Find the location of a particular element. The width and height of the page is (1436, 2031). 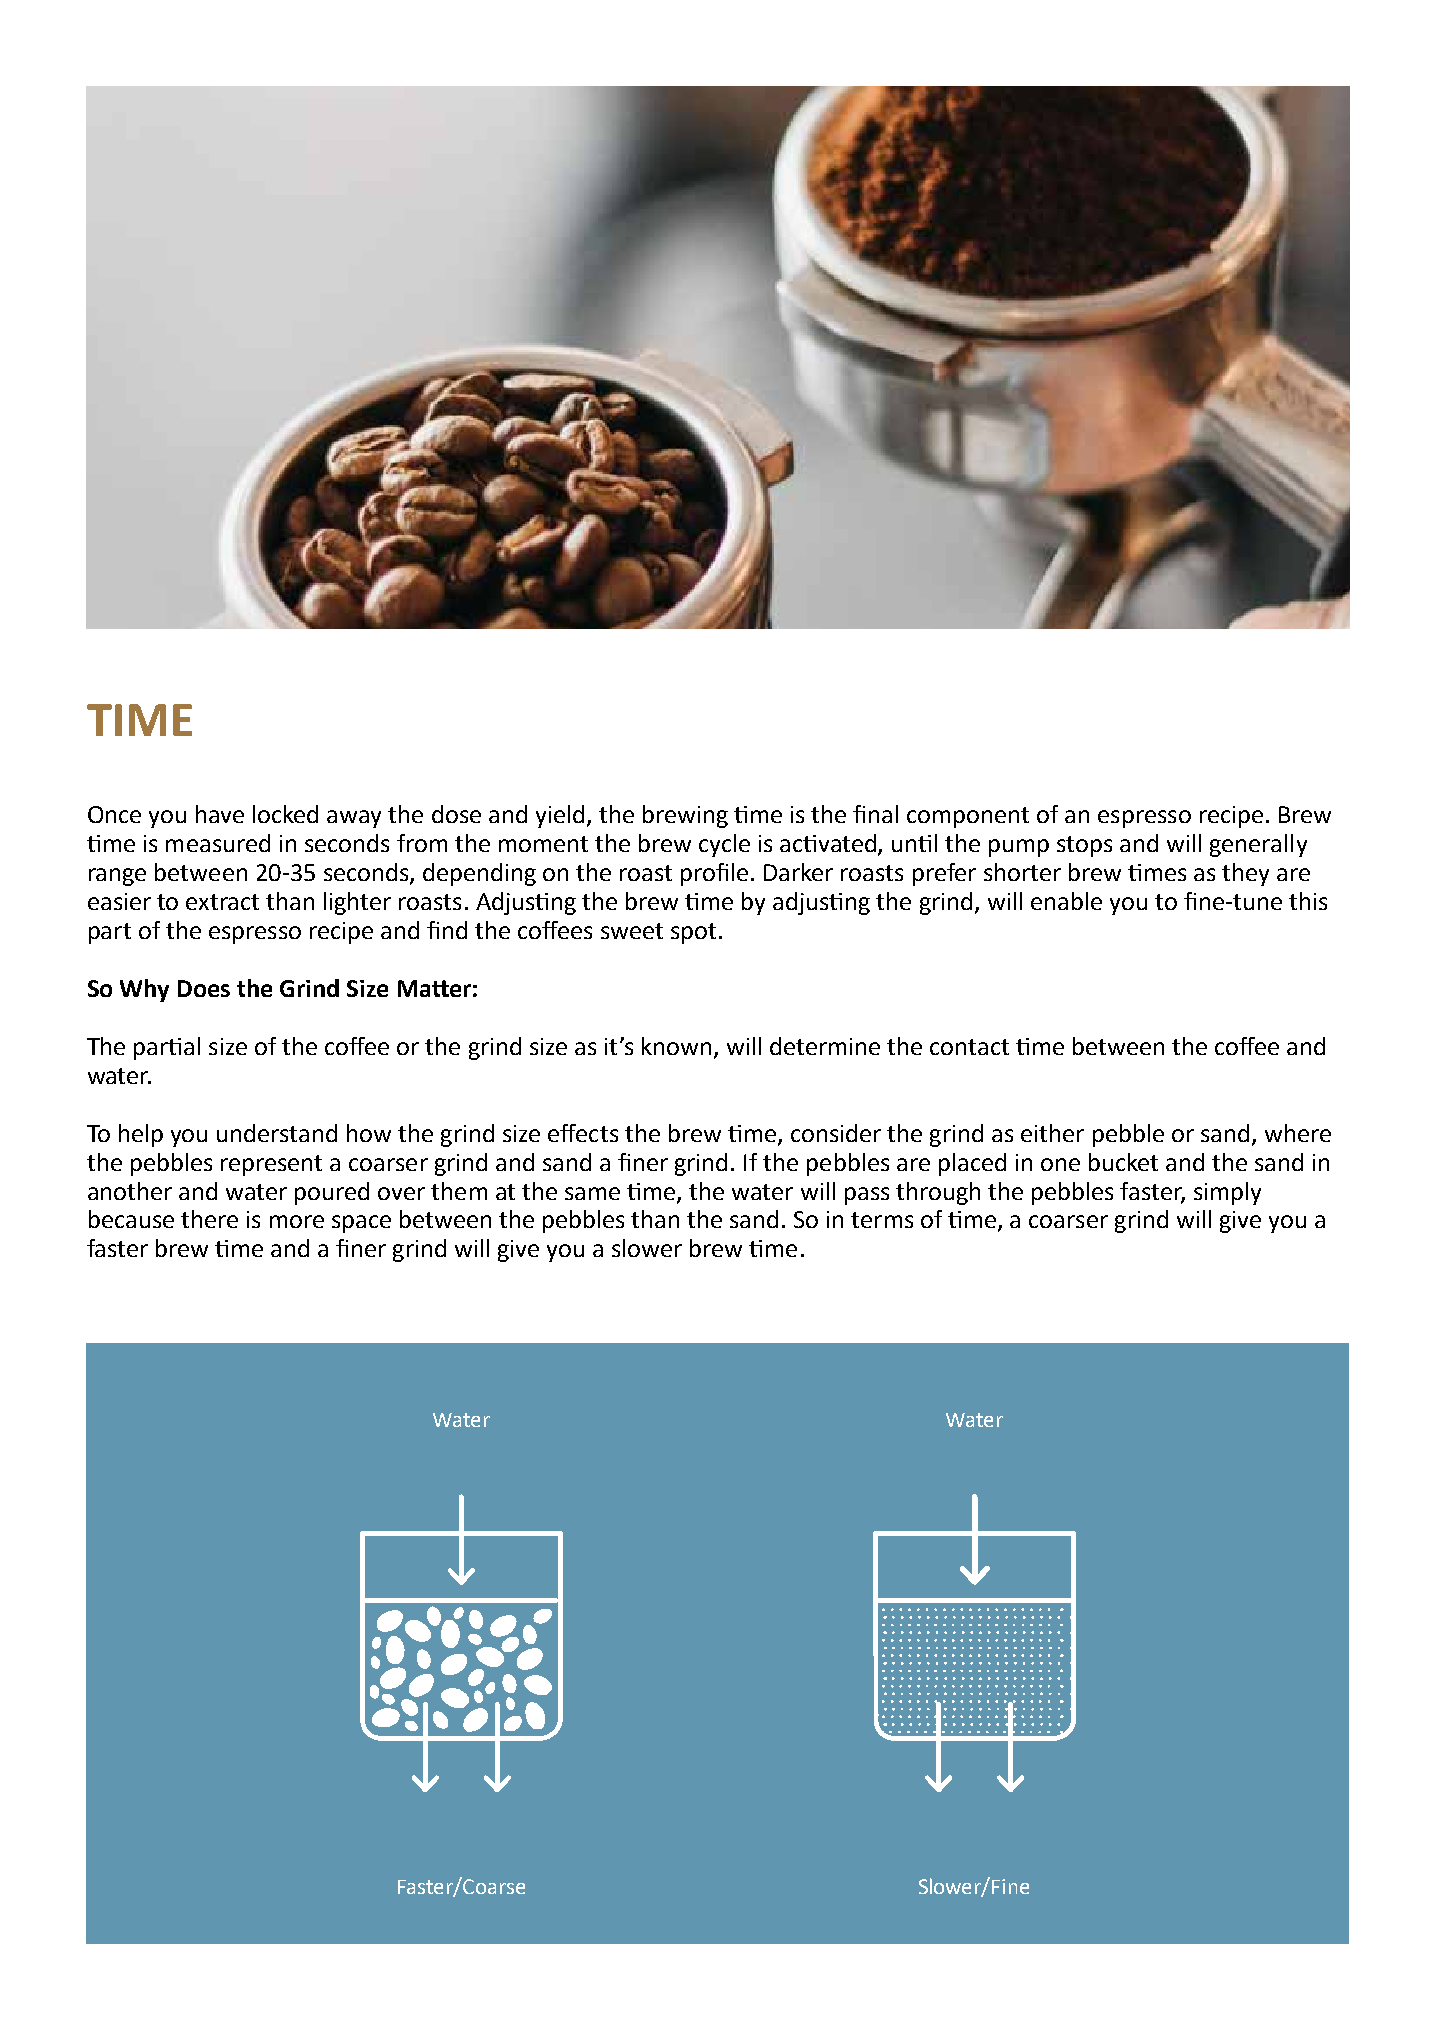

known is located at coordinates (678, 1047).
